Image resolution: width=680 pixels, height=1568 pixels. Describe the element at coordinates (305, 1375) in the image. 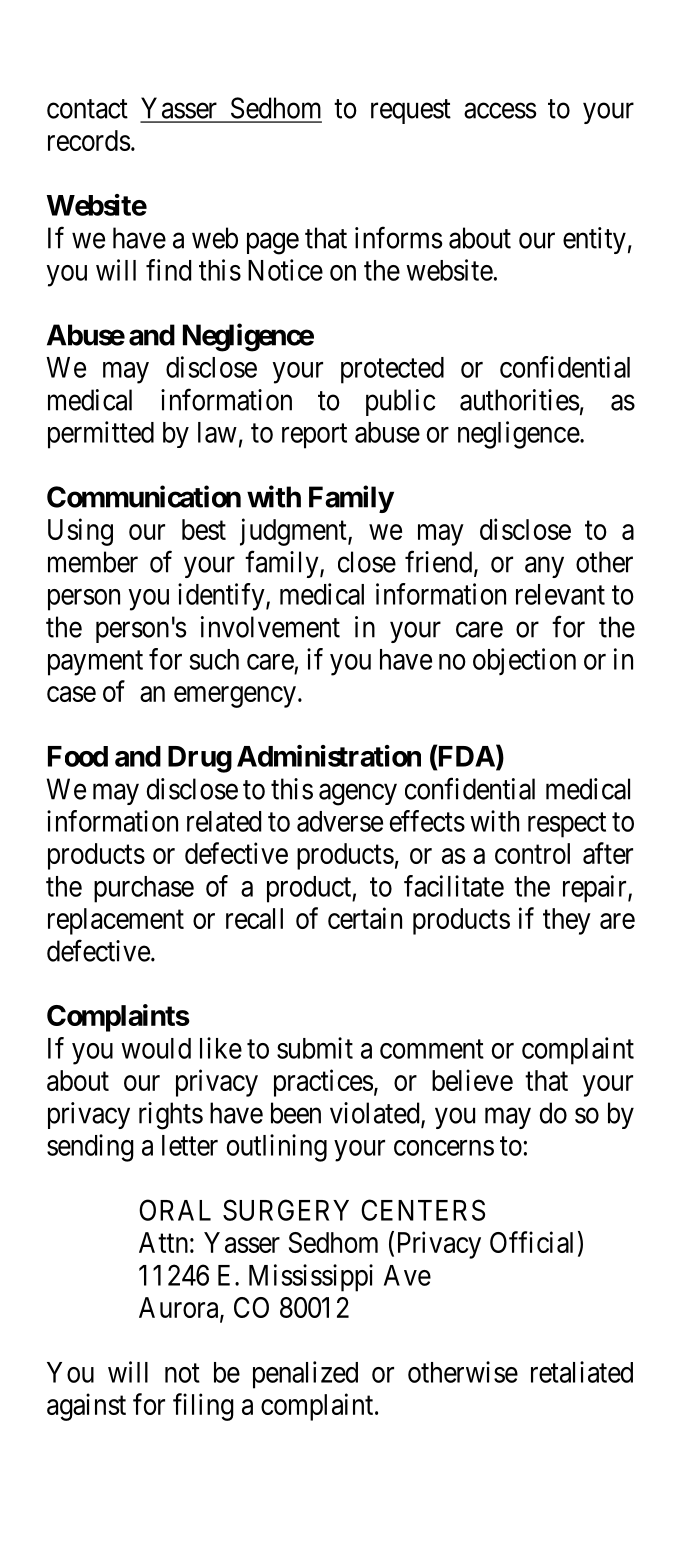

I see `penalized` at that location.
